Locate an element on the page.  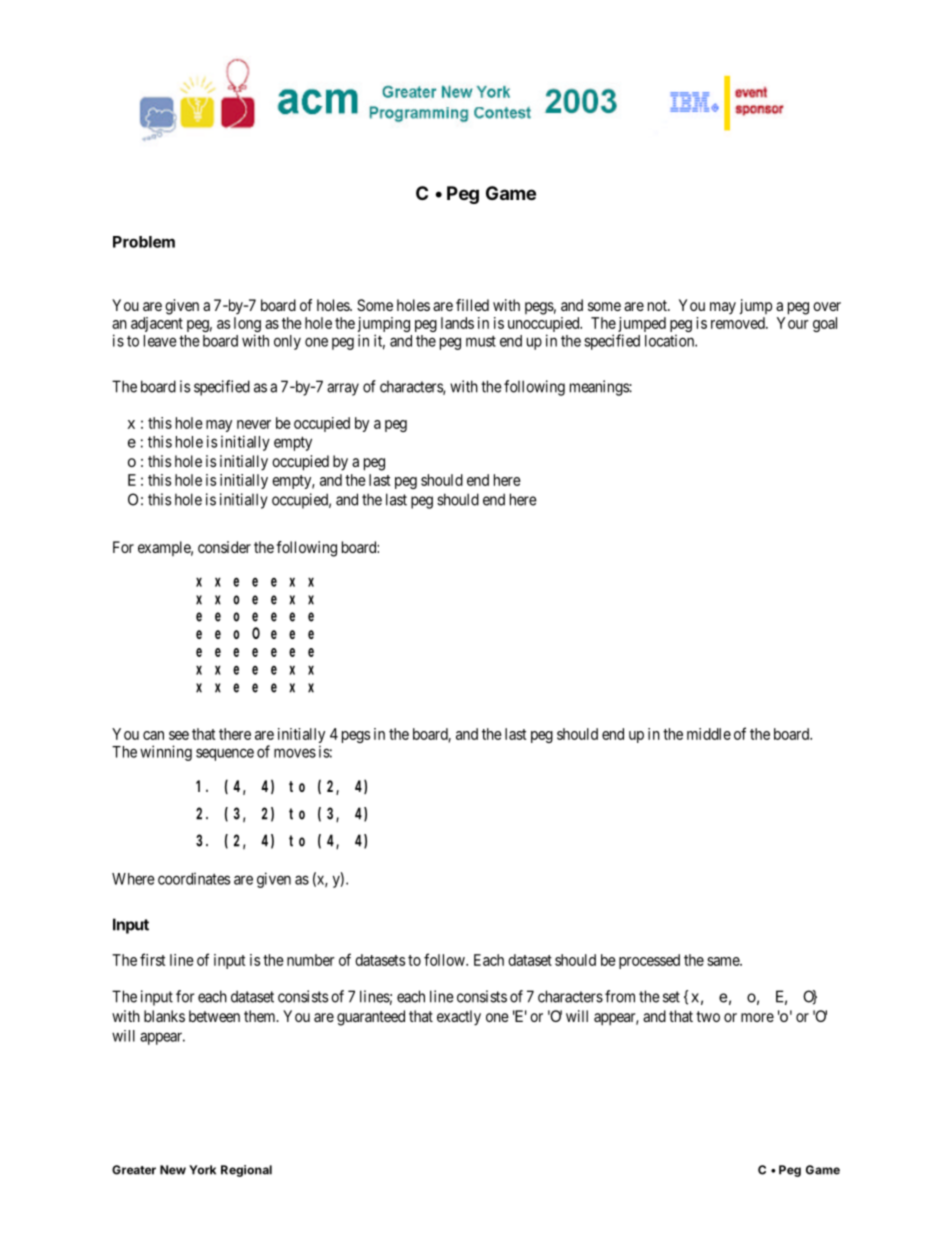
processed is located at coordinates (649, 961).
